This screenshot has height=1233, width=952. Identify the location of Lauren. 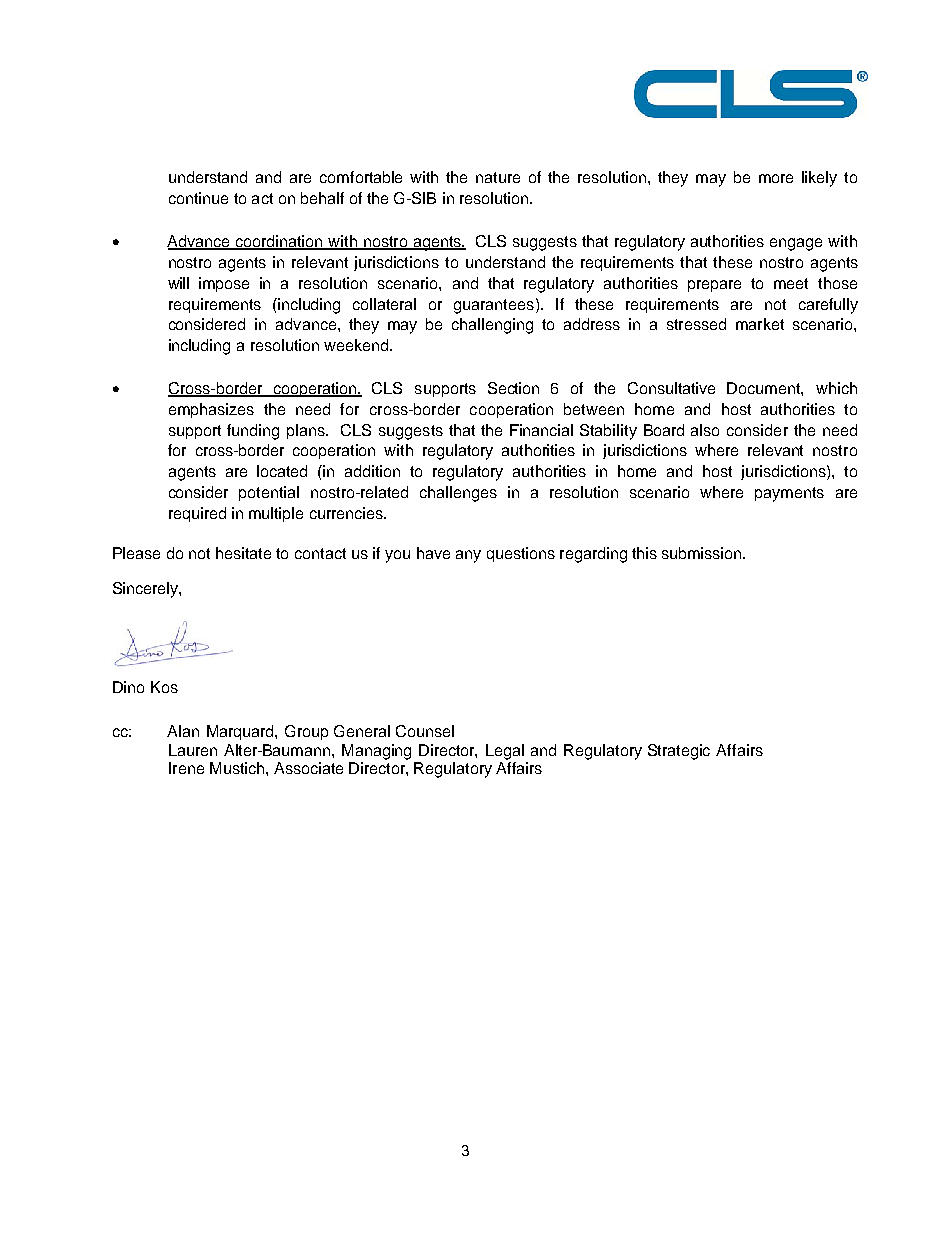
(193, 750).
